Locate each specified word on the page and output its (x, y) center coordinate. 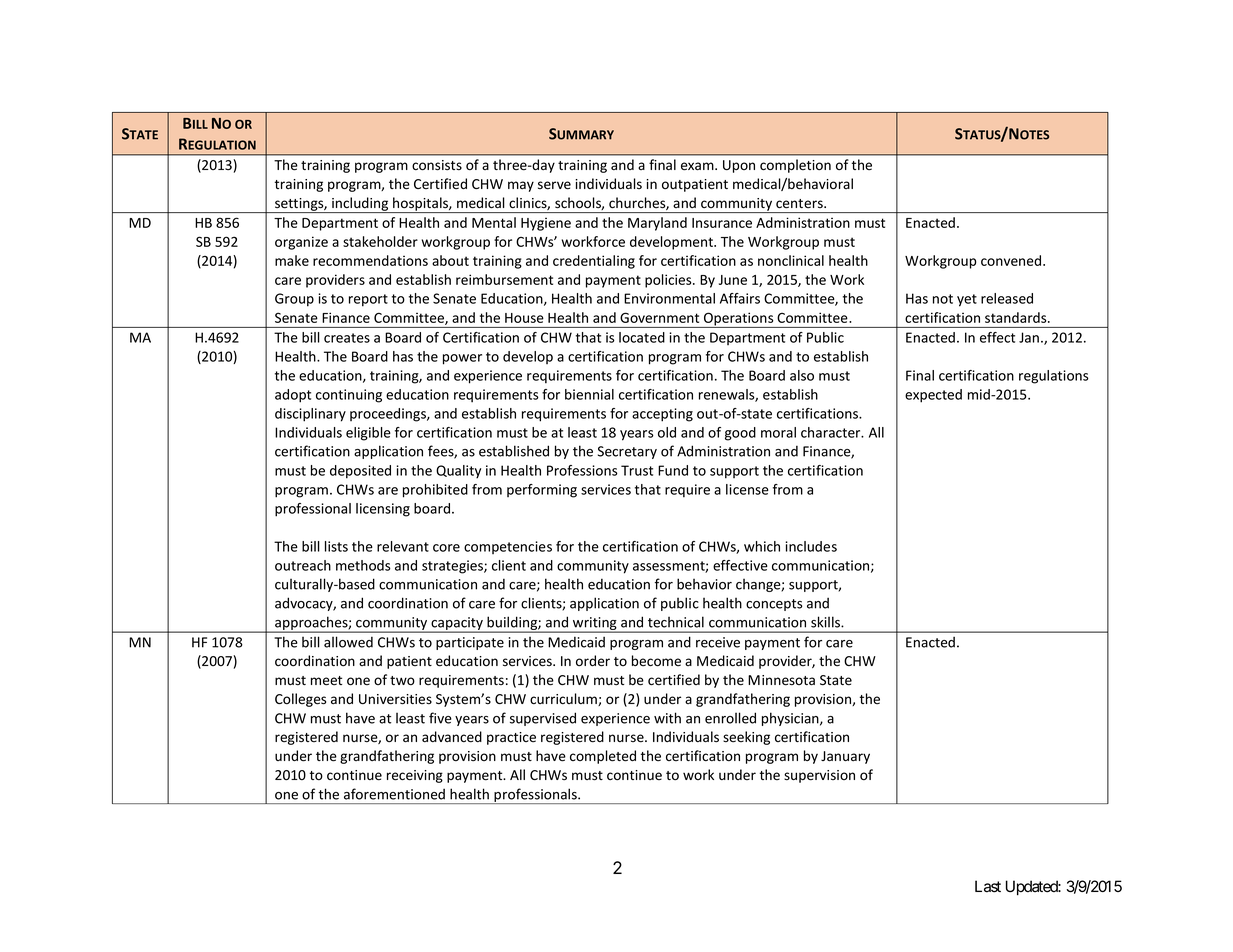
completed (603, 757)
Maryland (657, 224)
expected (933, 396)
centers (800, 204)
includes (811, 546)
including (360, 205)
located (642, 337)
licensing (383, 510)
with (667, 718)
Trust (637, 470)
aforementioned (394, 794)
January (845, 757)
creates (347, 338)
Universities (395, 699)
